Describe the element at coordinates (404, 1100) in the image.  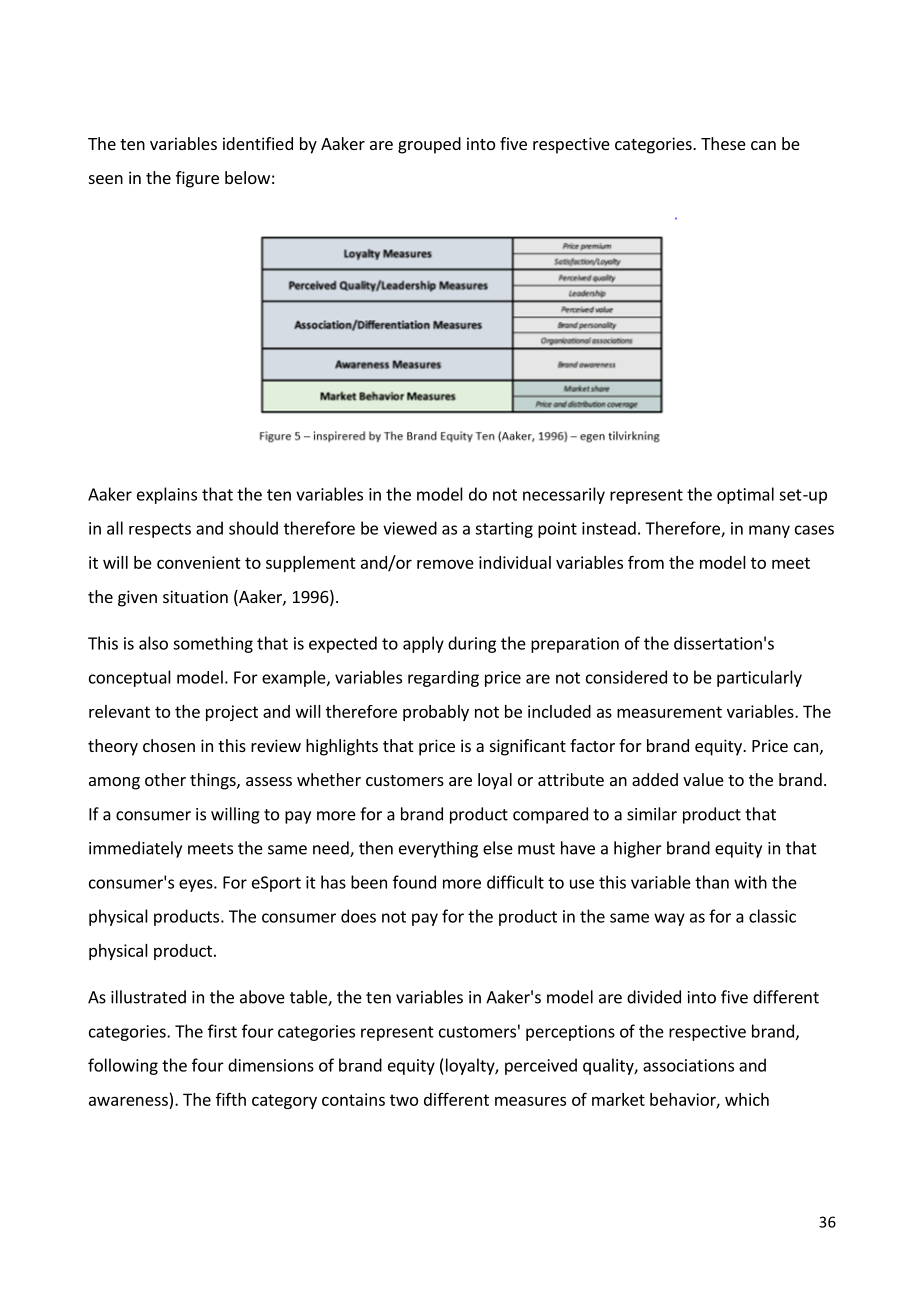
I see `two` at that location.
